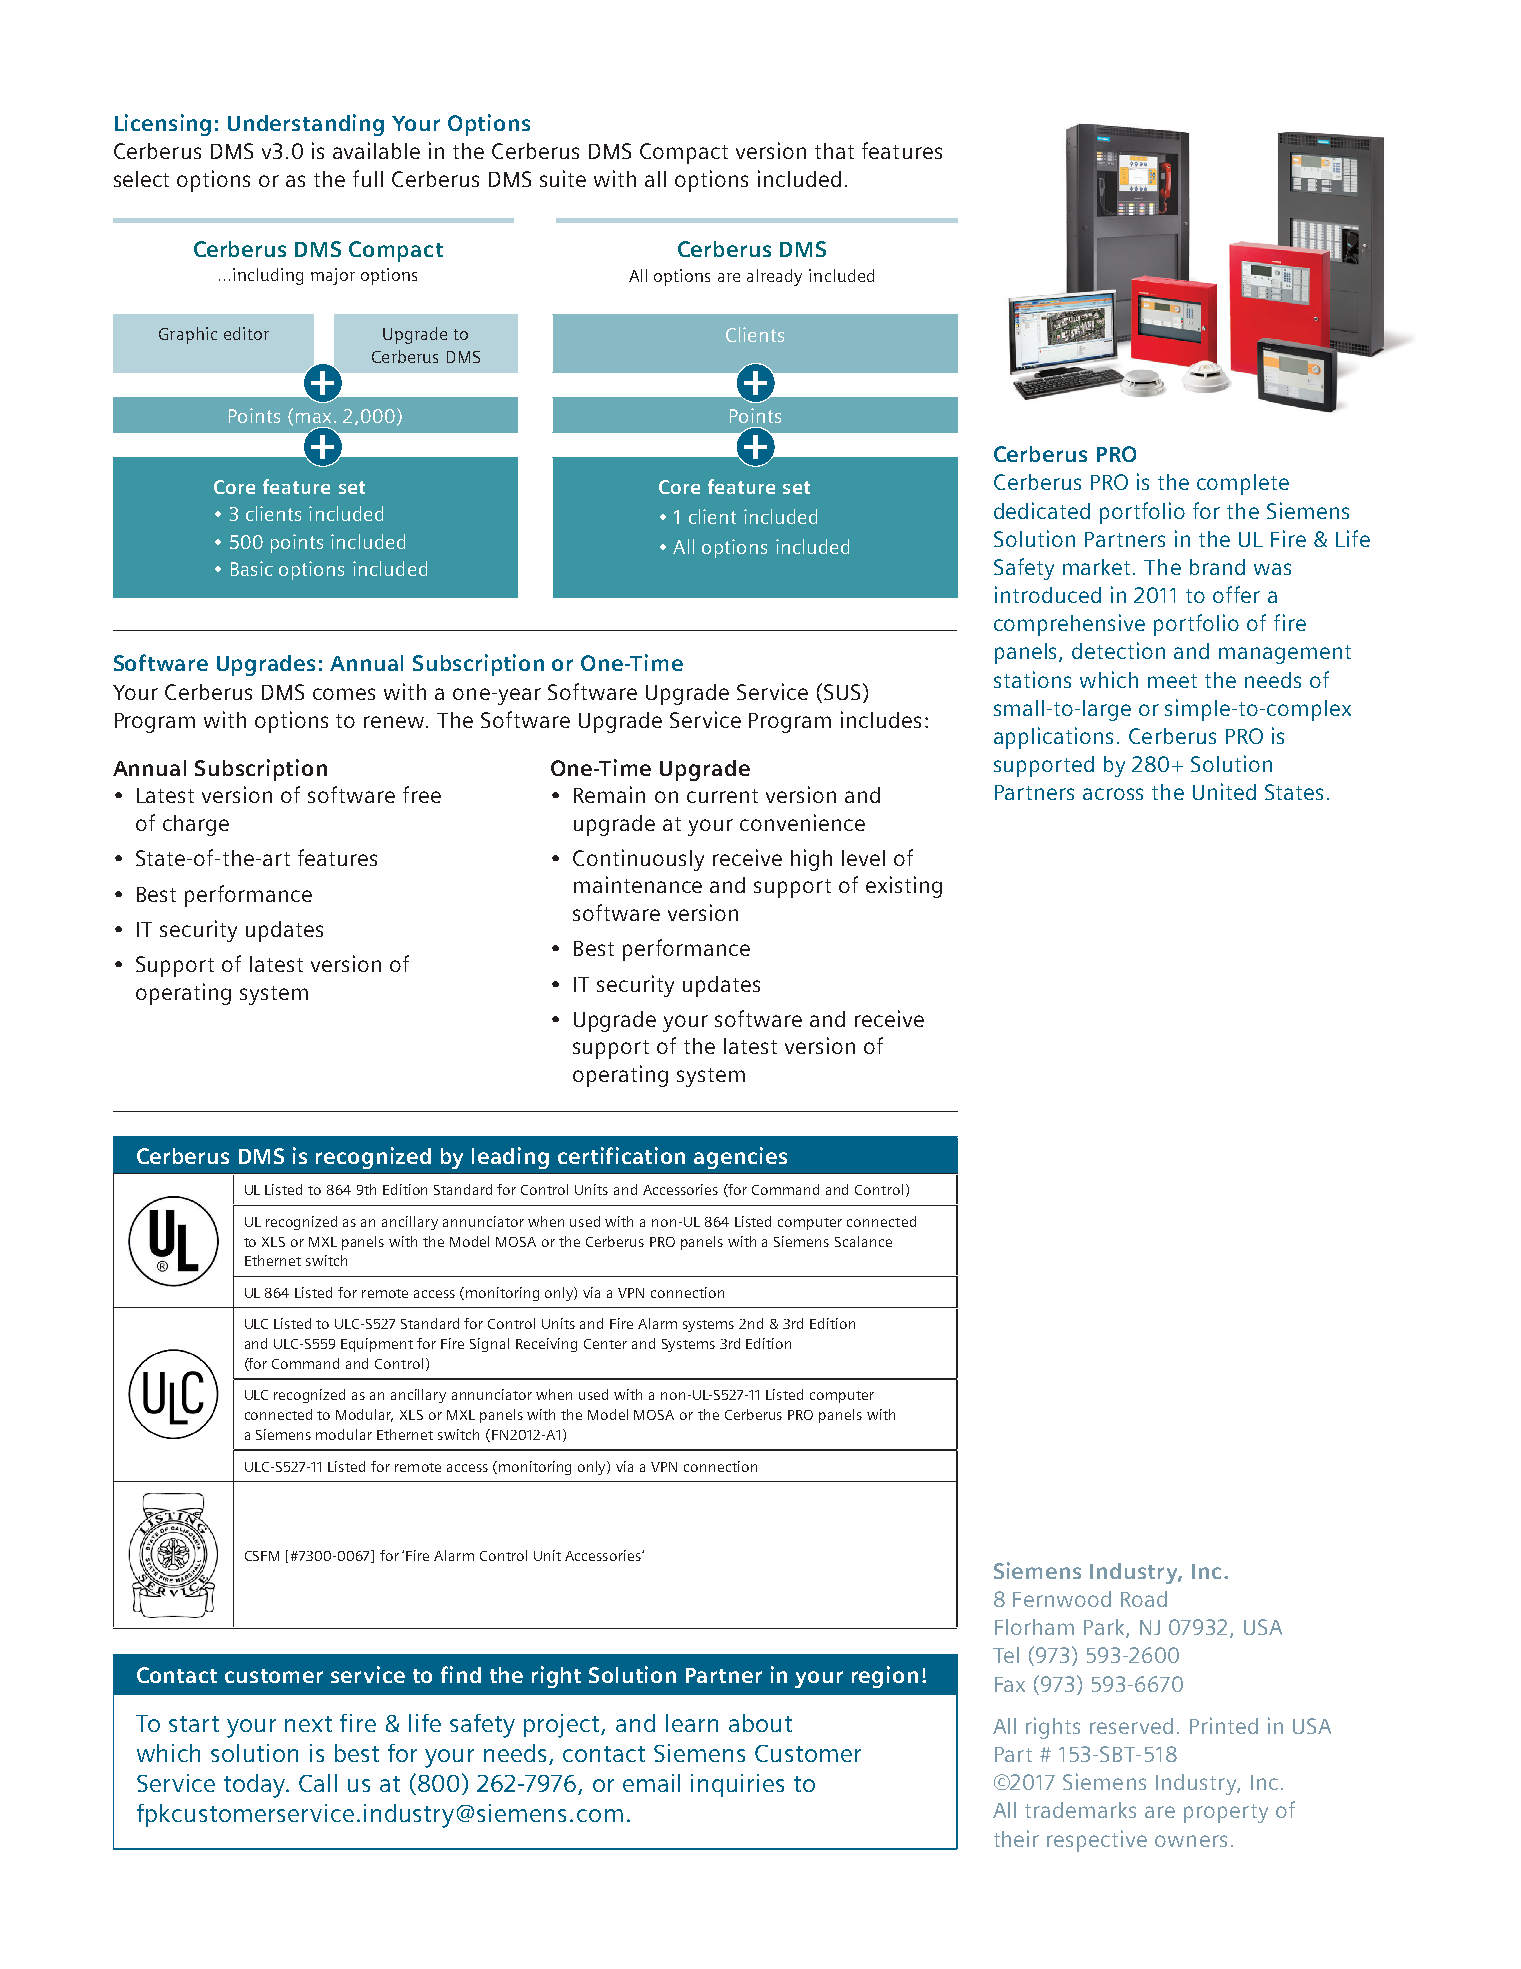 The image size is (1521, 1969). What do you see at coordinates (737, 1785) in the document?
I see `inquiries` at bounding box center [737, 1785].
